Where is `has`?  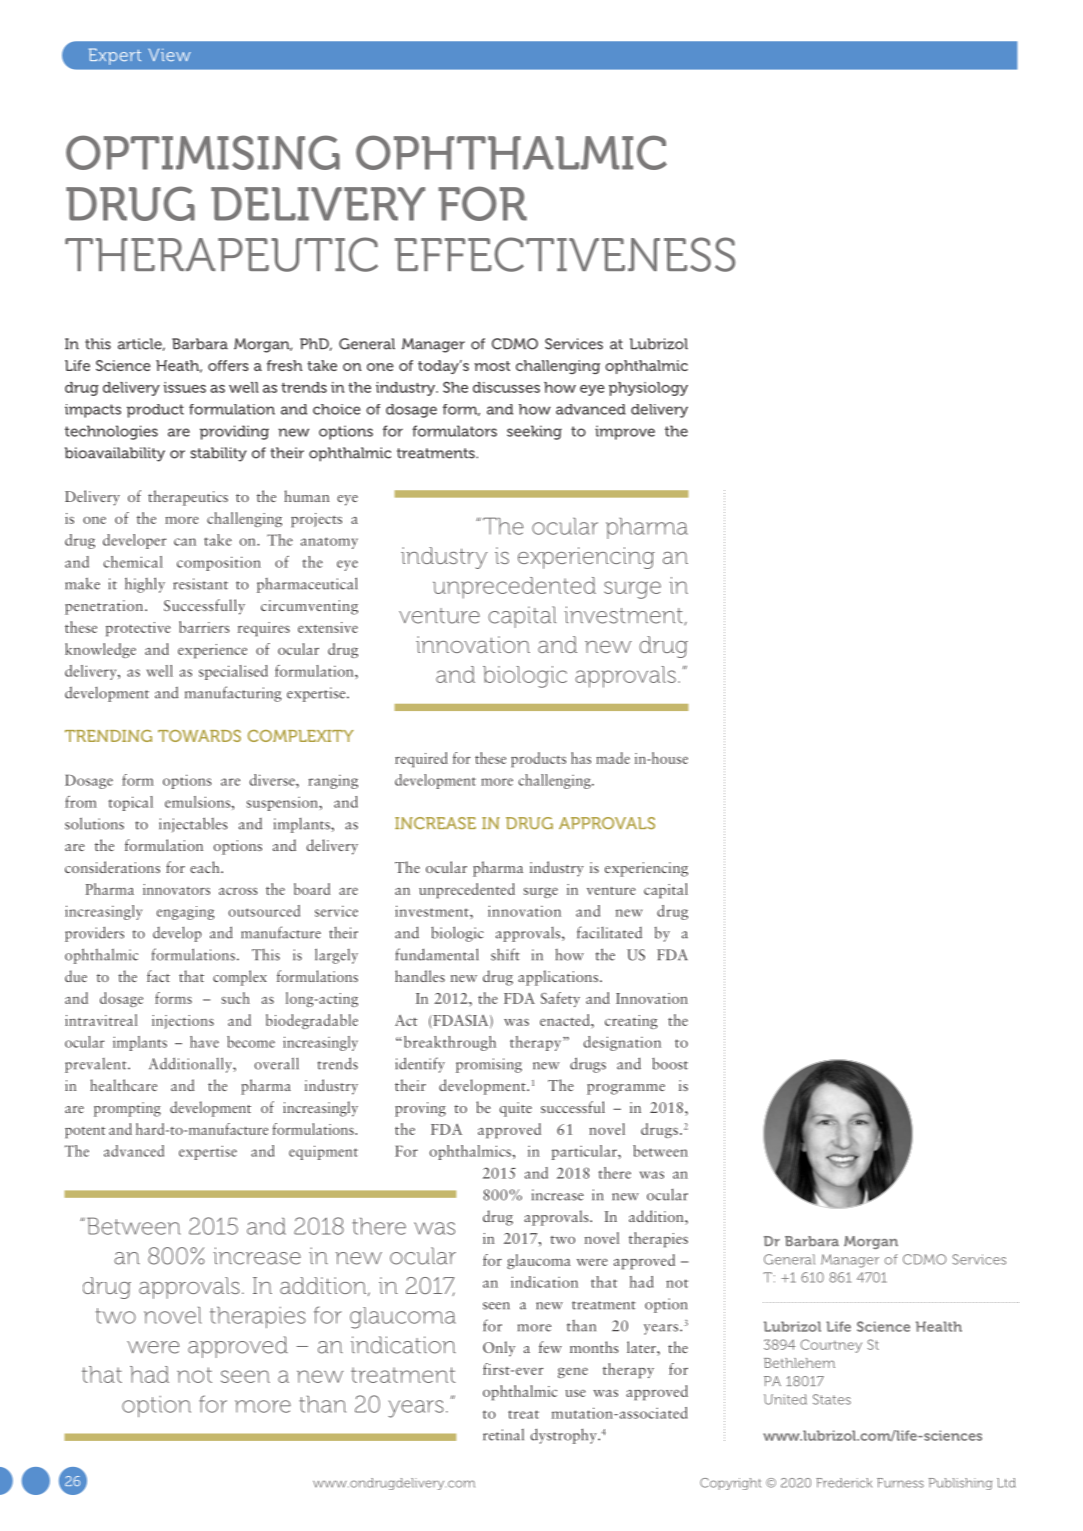 has is located at coordinates (581, 758).
